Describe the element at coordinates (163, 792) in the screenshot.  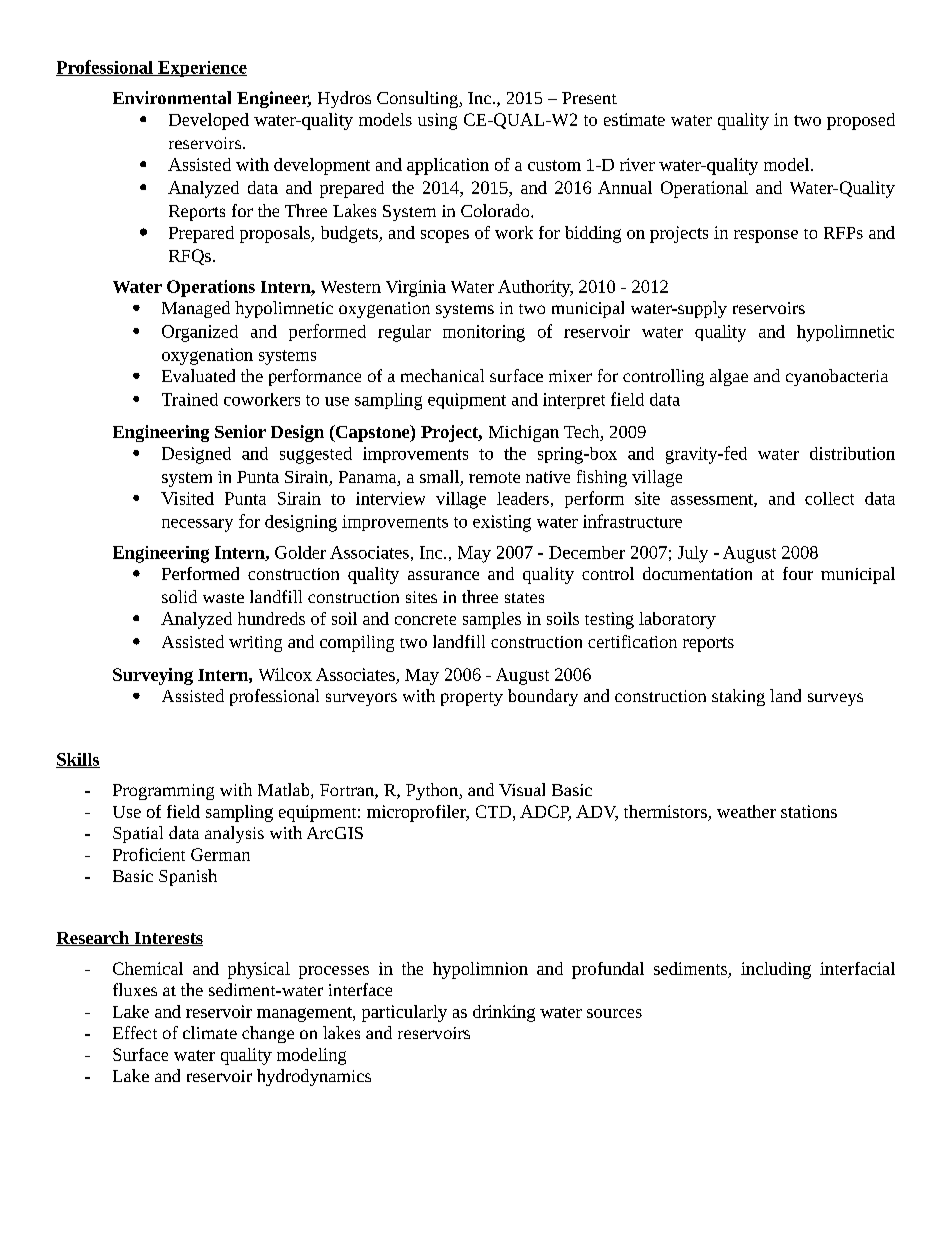
I see `Programming` at that location.
